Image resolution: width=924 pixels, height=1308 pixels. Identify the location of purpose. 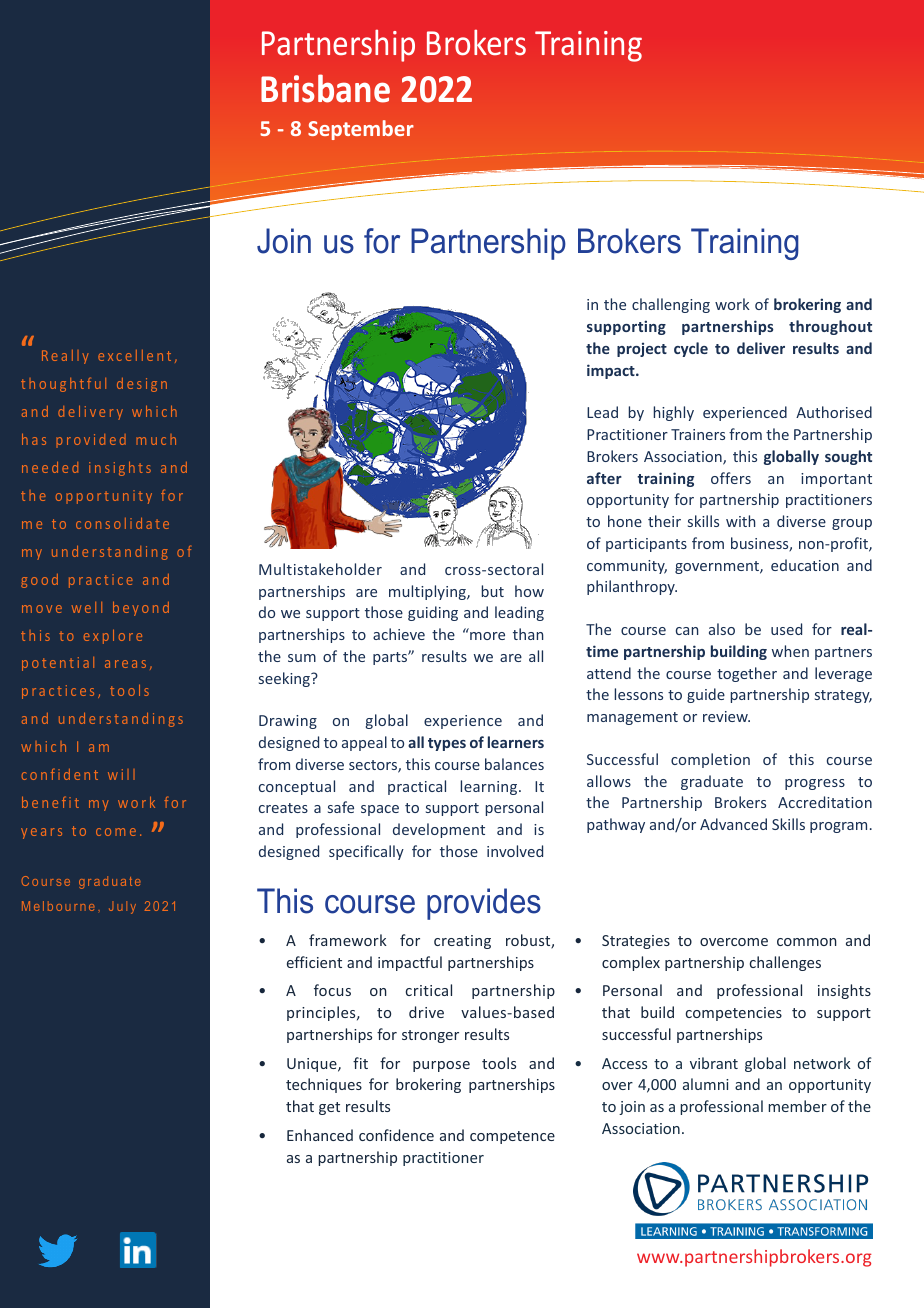
(441, 1066).
